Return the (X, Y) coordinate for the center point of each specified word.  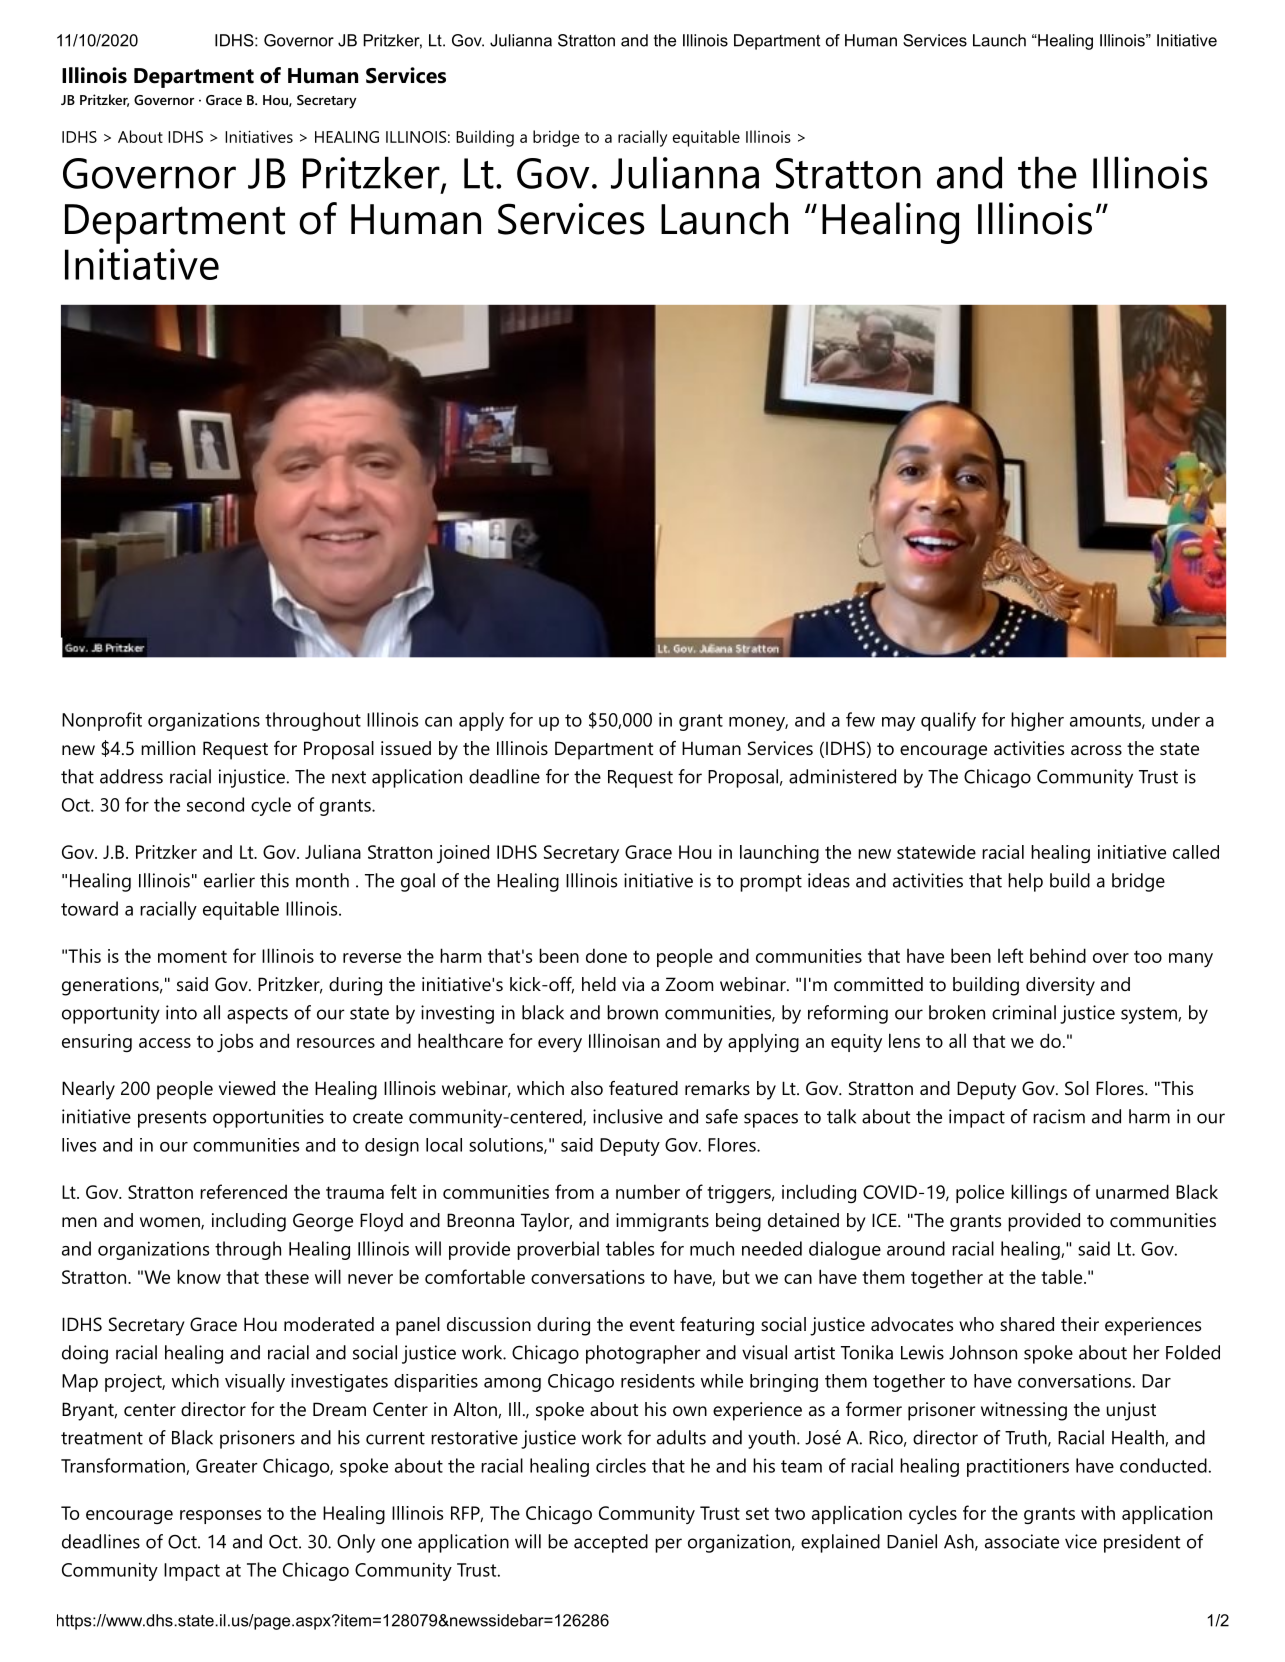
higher (1037, 721)
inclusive (628, 1116)
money (757, 724)
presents (172, 1119)
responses (220, 1517)
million (168, 748)
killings (1039, 1193)
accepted (611, 1543)
